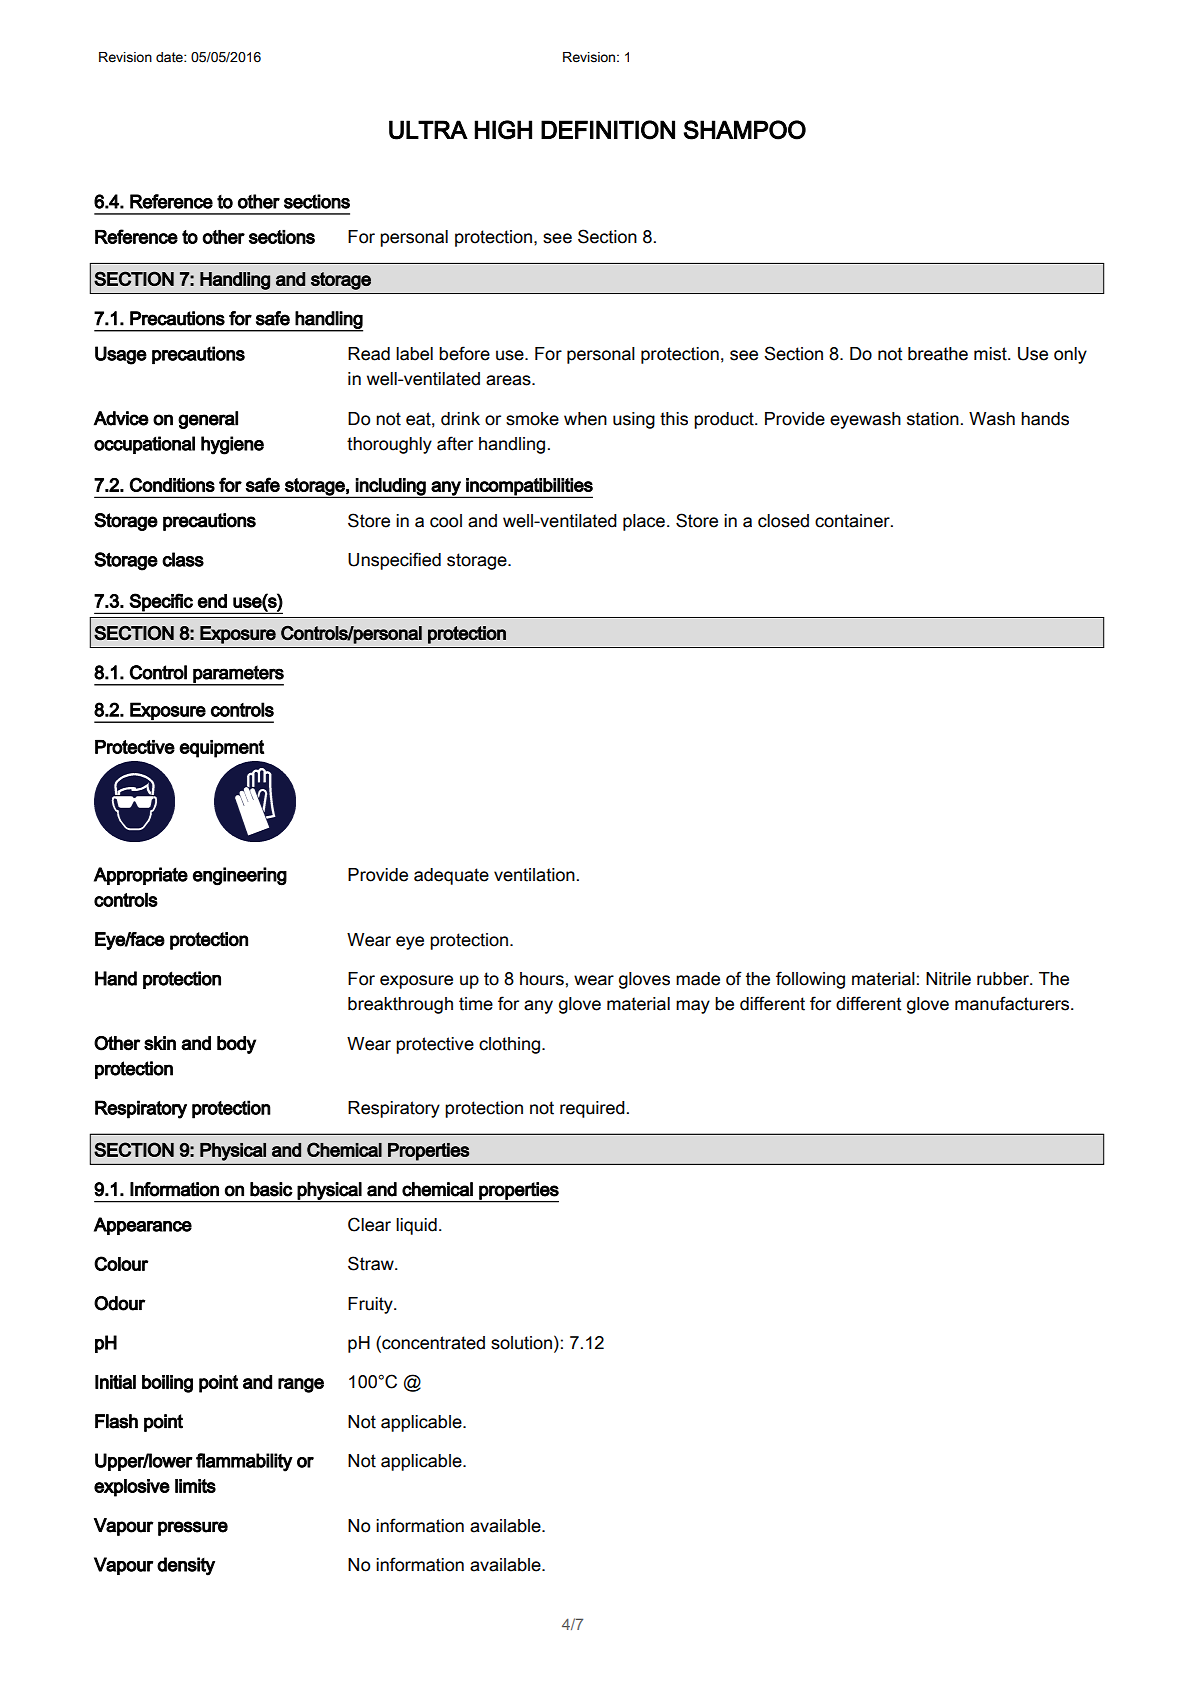 The image size is (1194, 1690). I want to click on hygiene, so click(232, 445).
